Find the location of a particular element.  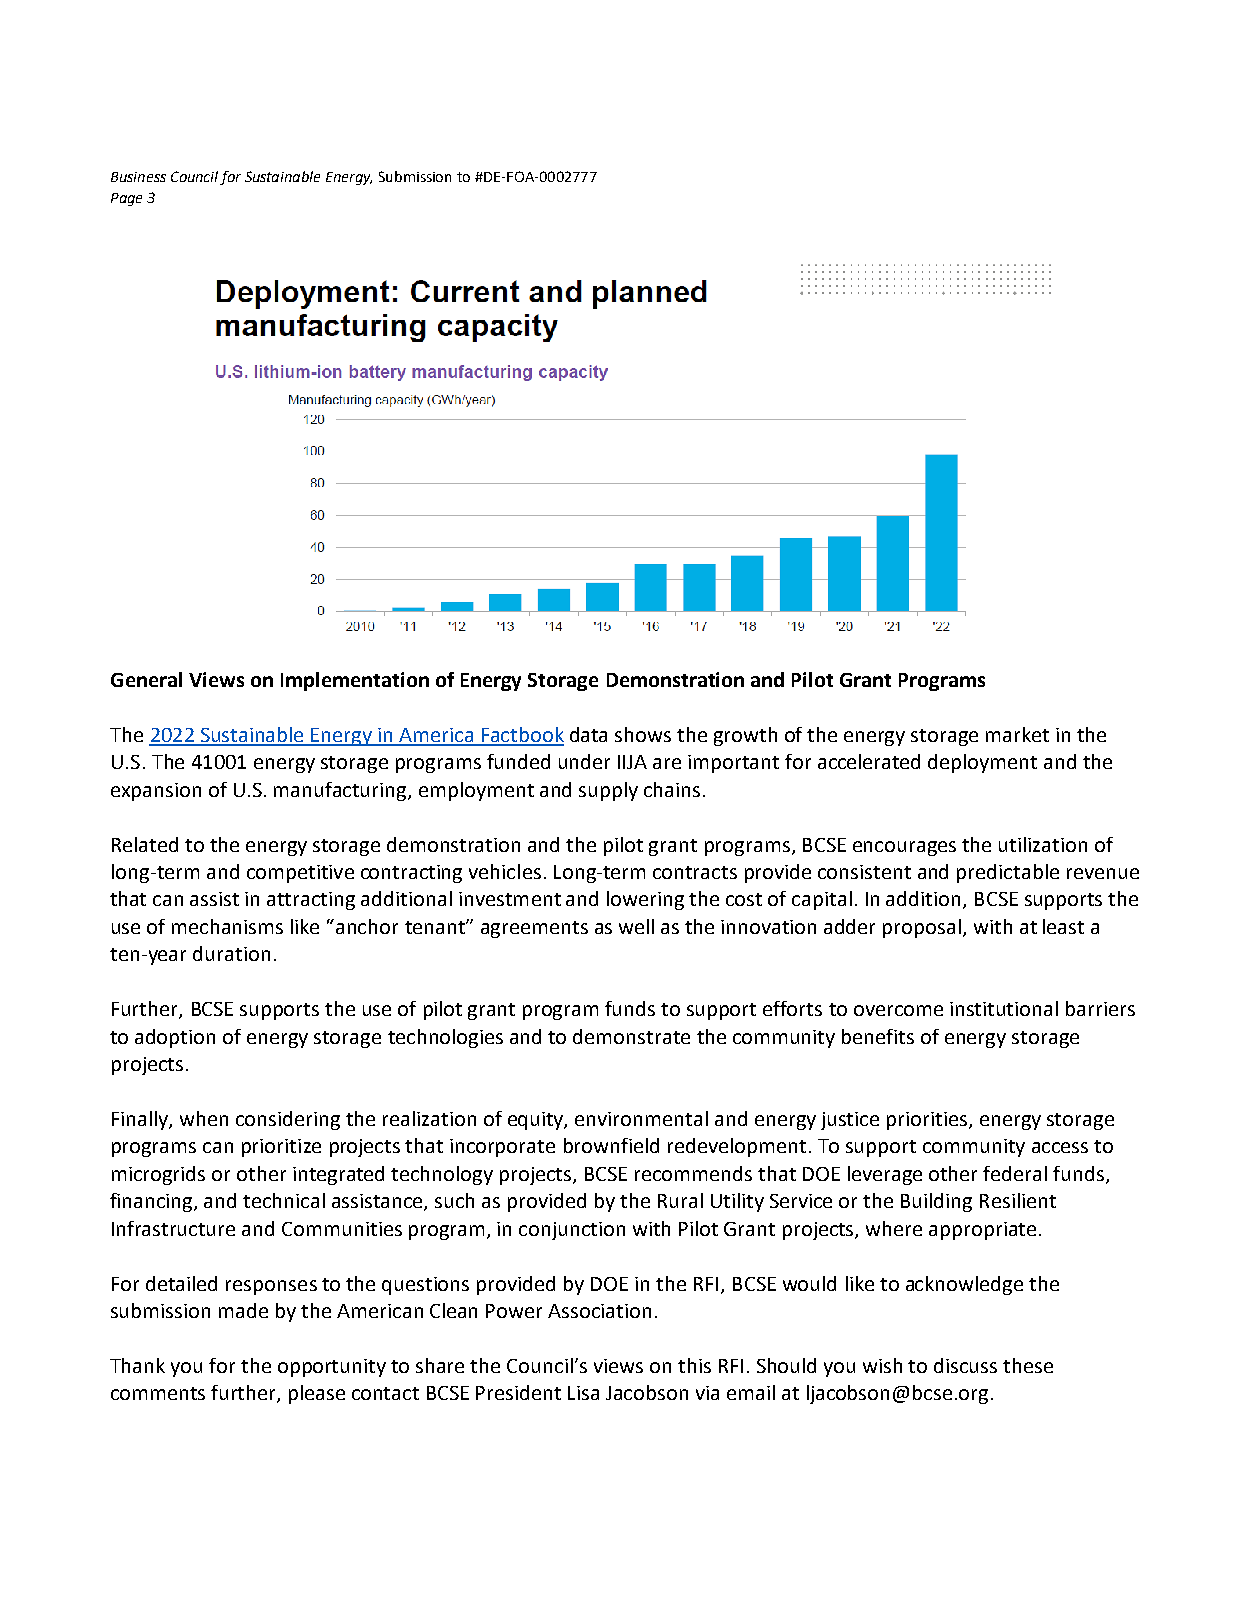

discuss is located at coordinates (965, 1365).
